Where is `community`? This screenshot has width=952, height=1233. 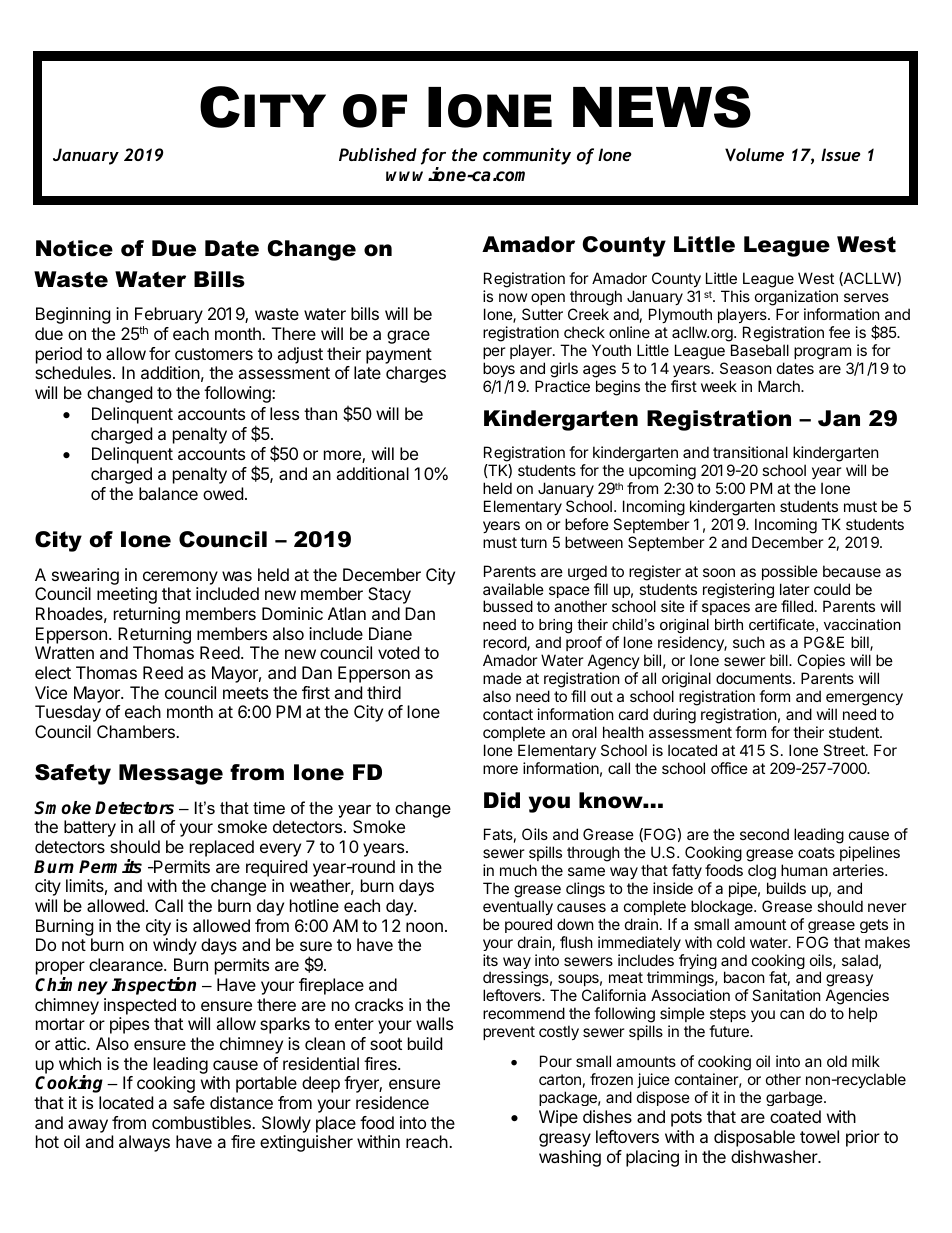
community is located at coordinates (527, 156).
